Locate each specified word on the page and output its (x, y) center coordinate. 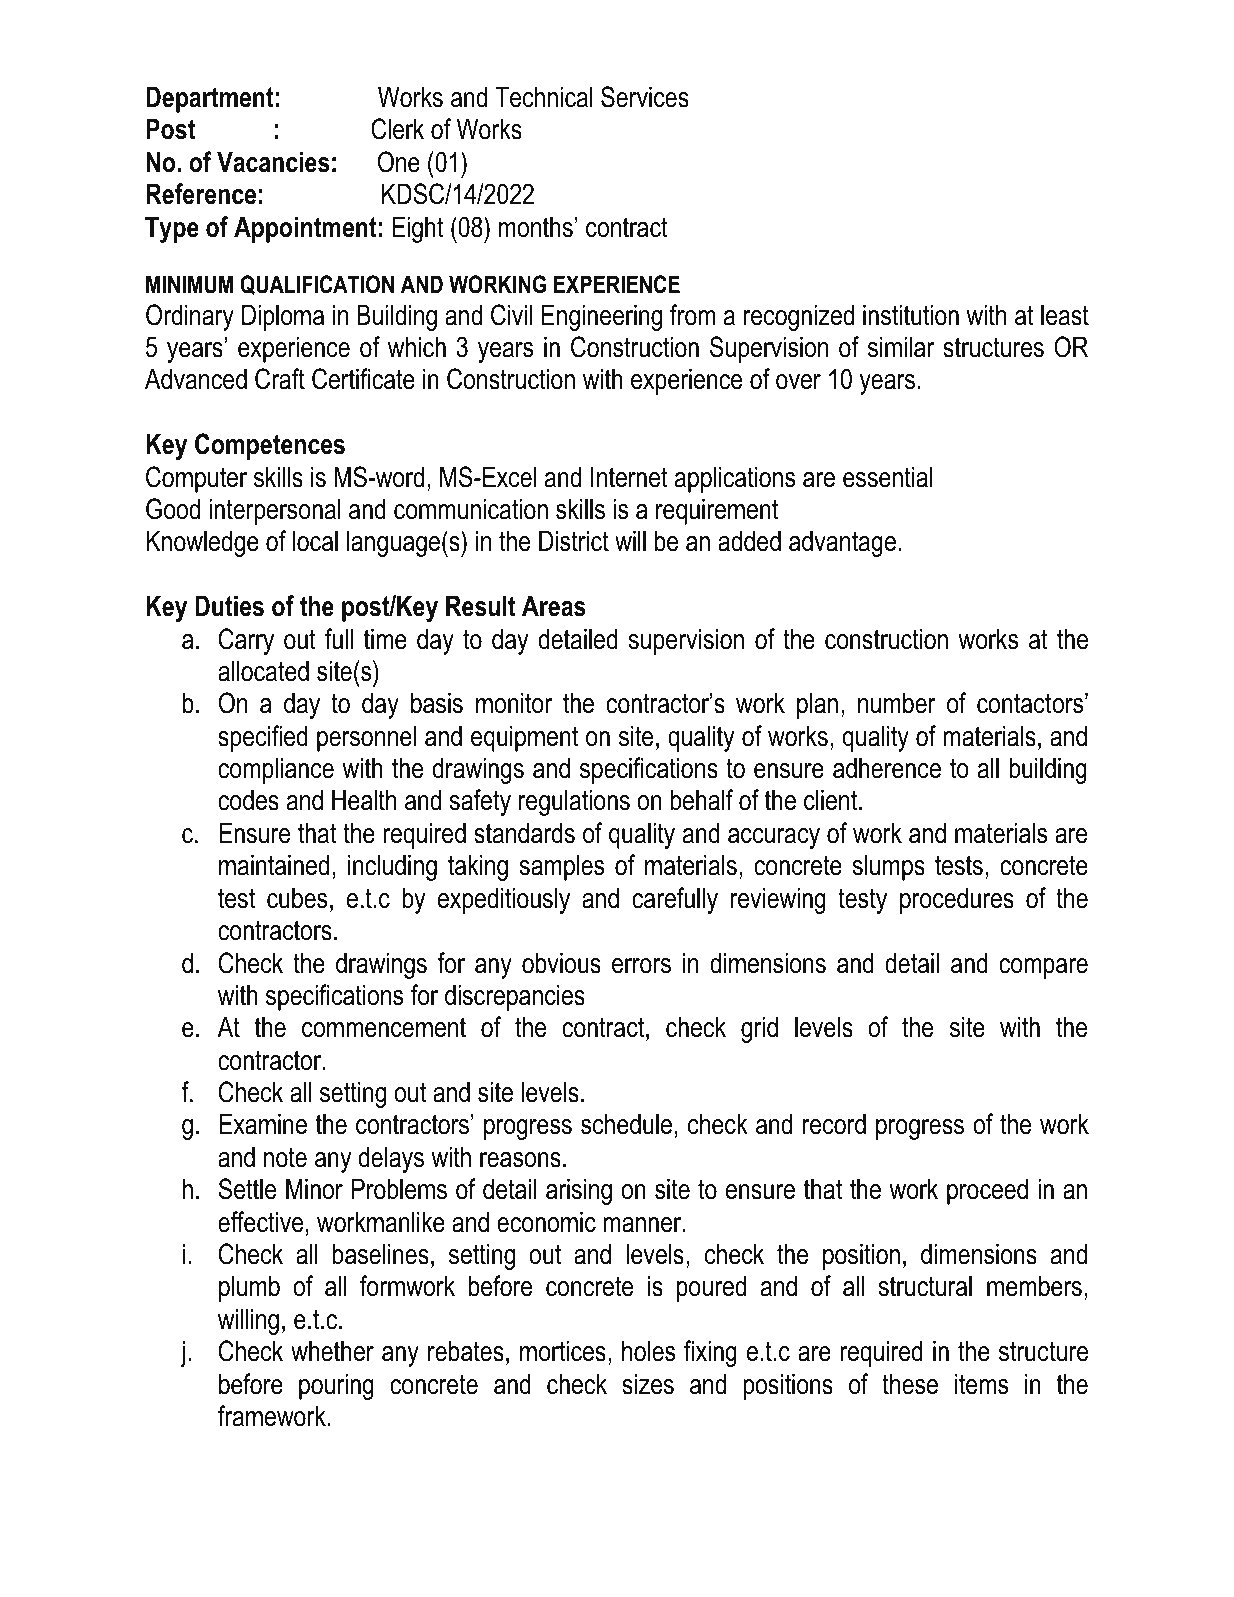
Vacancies (273, 162)
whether (332, 1351)
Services (645, 97)
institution (911, 315)
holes (648, 1351)
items (981, 1384)
